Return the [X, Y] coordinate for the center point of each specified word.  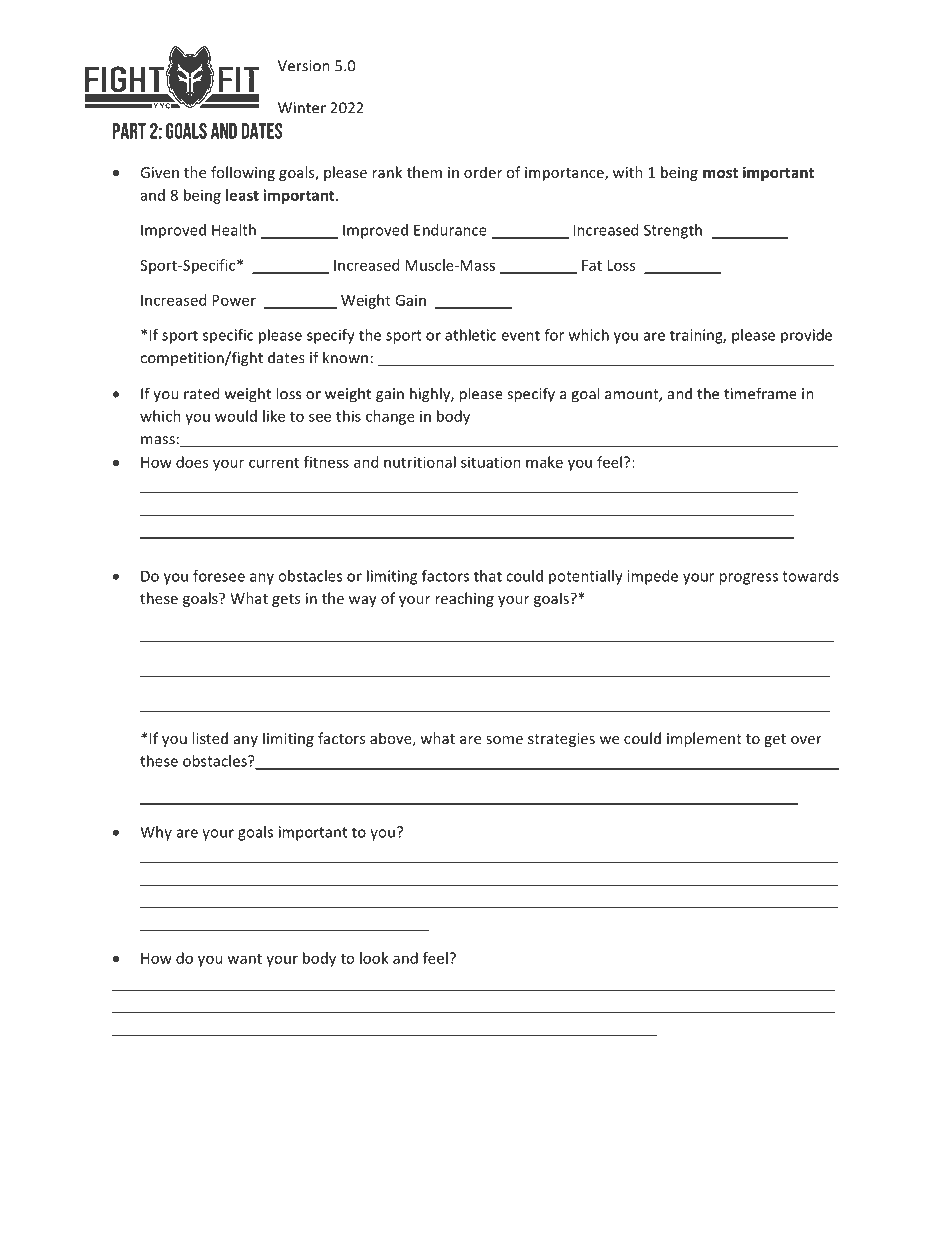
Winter [302, 108]
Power [234, 300]
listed [210, 738]
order [483, 172]
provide [806, 336]
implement [704, 739]
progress [748, 579]
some [504, 740]
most [720, 173]
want [244, 959]
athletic [471, 335]
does [192, 462]
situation [491, 462]
